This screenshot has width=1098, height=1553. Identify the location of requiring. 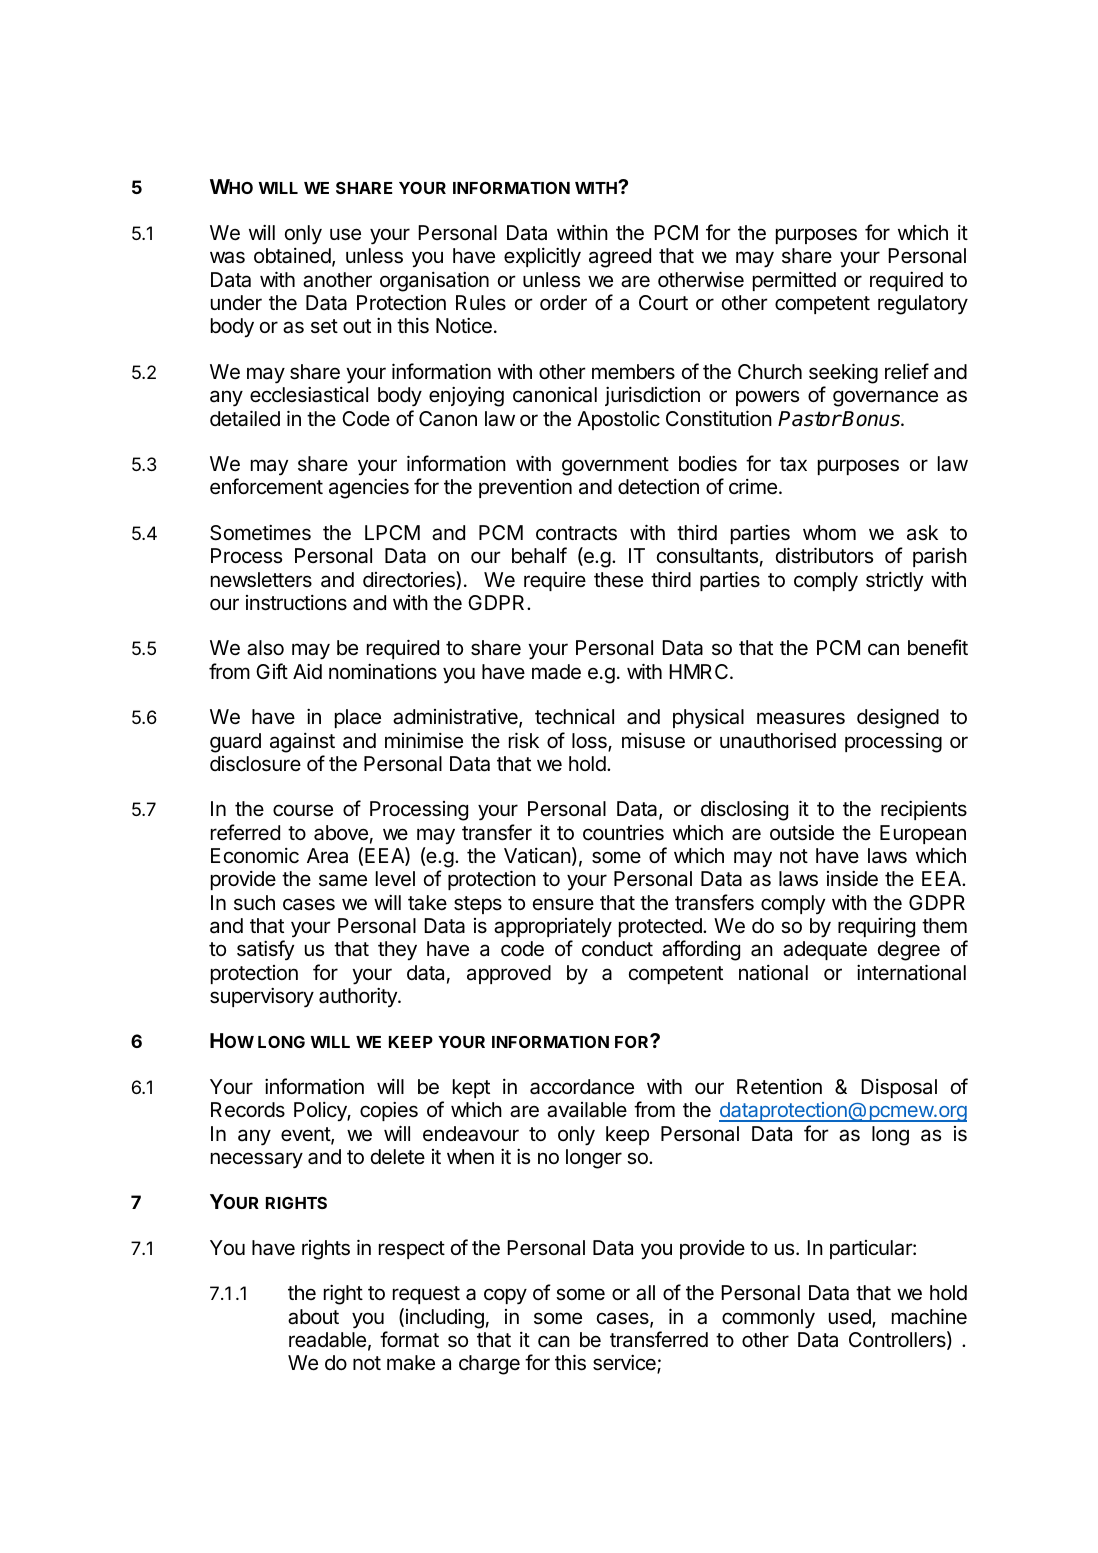
(876, 928).
